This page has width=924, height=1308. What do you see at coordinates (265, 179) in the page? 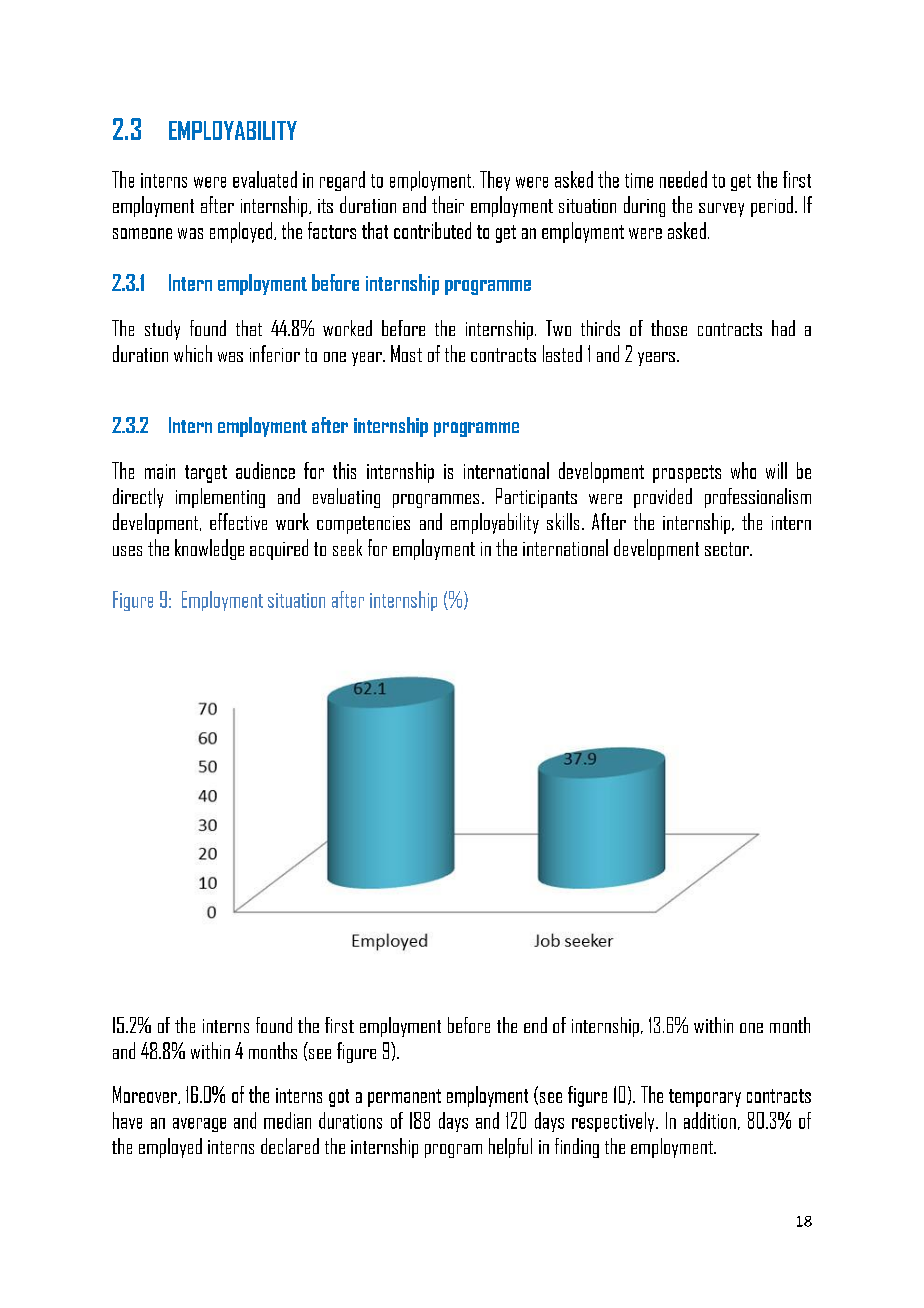
I see `evaluated` at bounding box center [265, 179].
